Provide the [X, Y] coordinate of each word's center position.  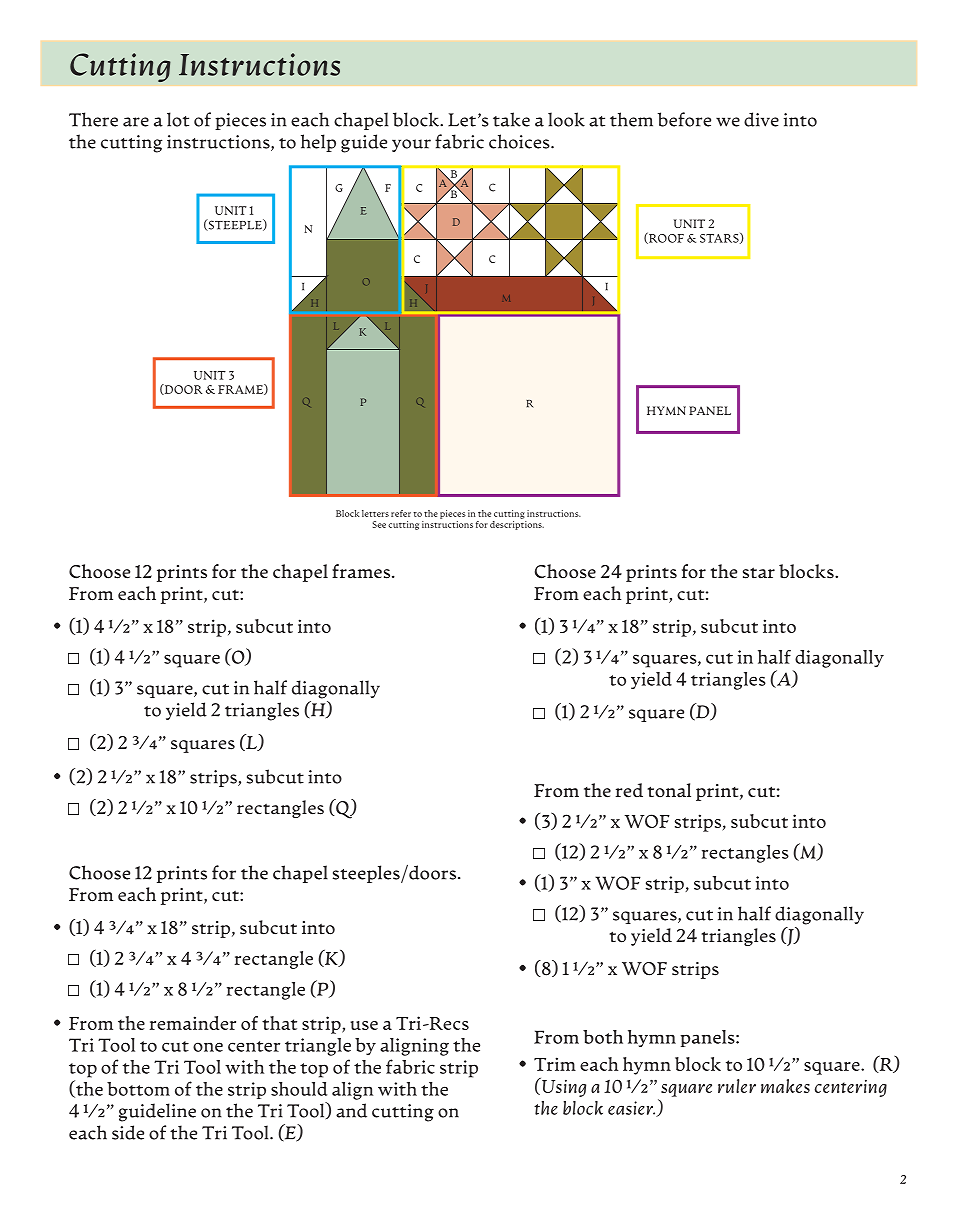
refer [401, 513]
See [379, 524]
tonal [669, 790]
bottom [138, 1089]
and [351, 1110]
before [684, 119]
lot [178, 119]
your [411, 145]
